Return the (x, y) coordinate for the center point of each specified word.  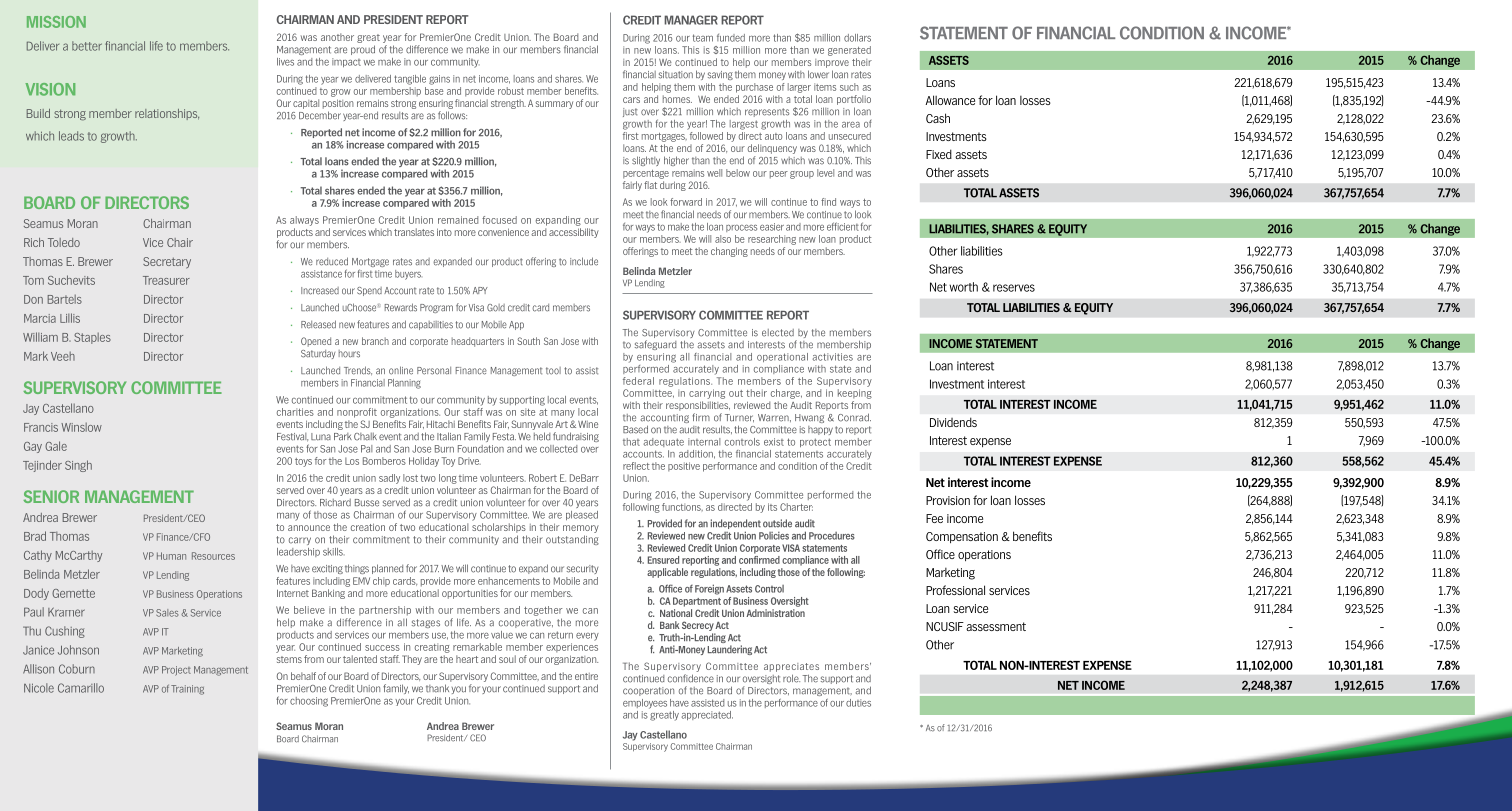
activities (832, 357)
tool (553, 371)
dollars (857, 38)
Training (187, 690)
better (87, 46)
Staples (92, 338)
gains (439, 80)
